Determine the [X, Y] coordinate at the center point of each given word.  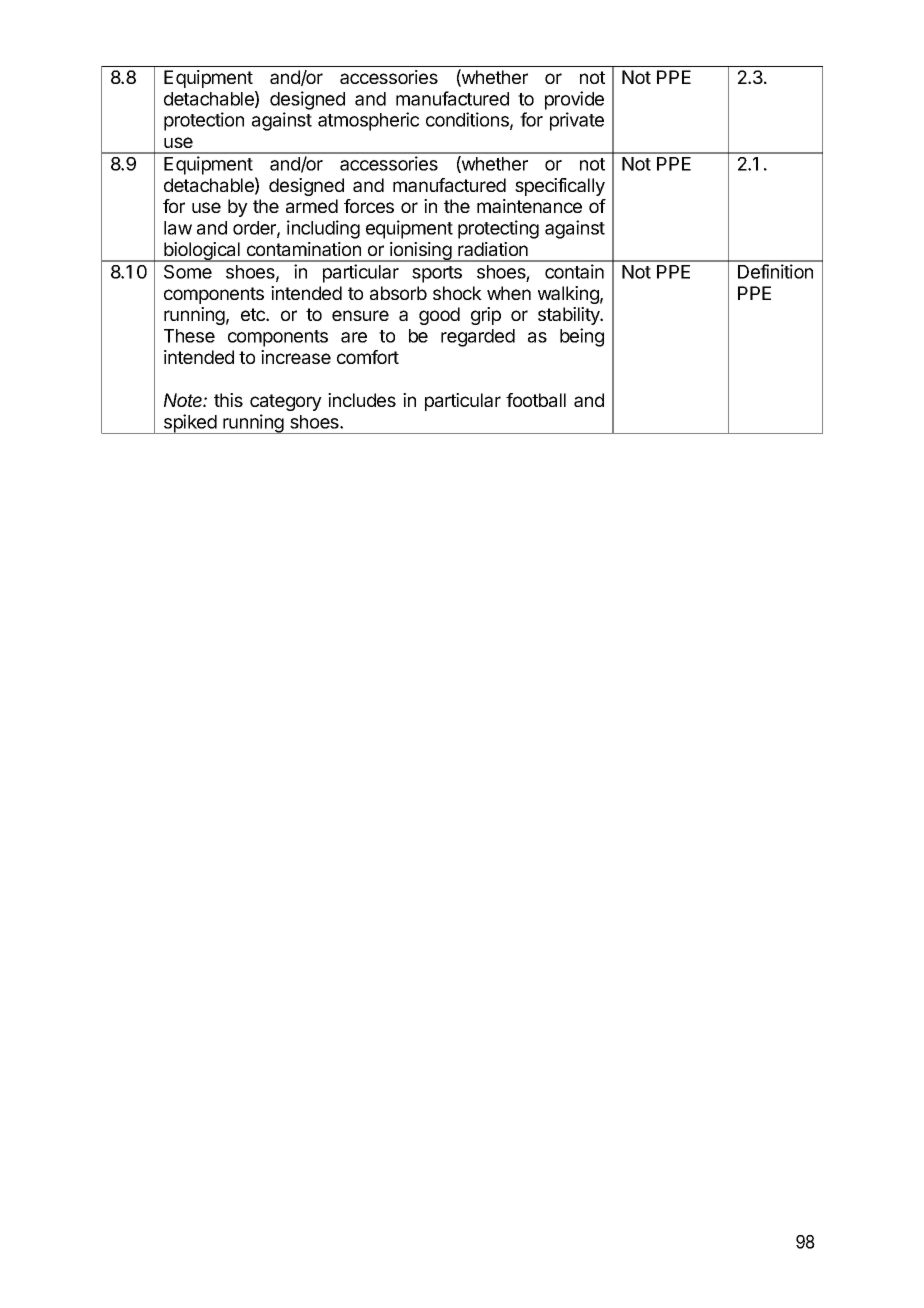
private [577, 121]
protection [204, 121]
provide [574, 100]
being [582, 337]
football [536, 400]
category [286, 402]
